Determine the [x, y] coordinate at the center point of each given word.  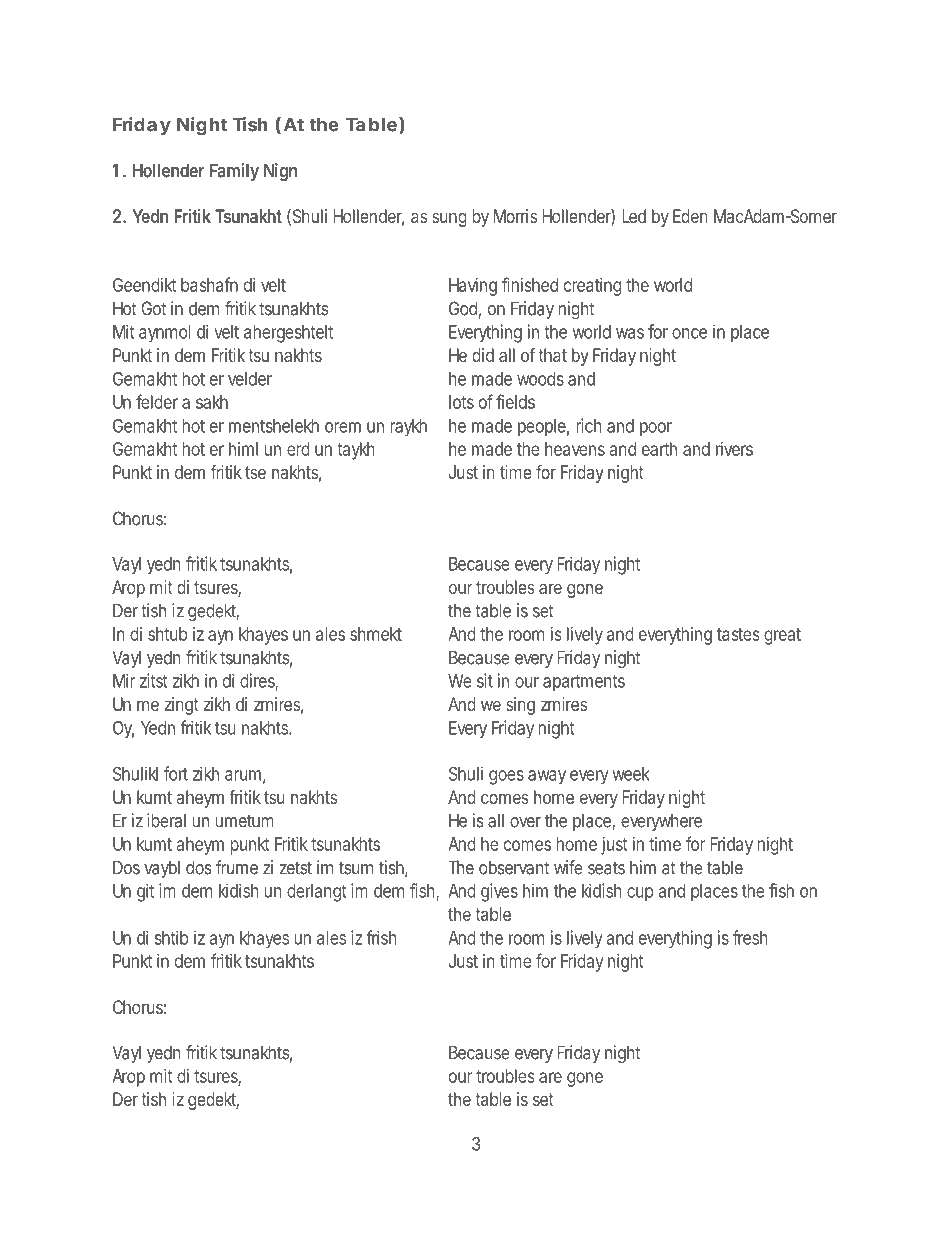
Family [234, 172]
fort [176, 773]
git [145, 892]
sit [485, 680]
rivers [734, 449]
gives [499, 892]
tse [255, 472]
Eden [690, 216]
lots [461, 402]
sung [449, 219]
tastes [738, 634]
